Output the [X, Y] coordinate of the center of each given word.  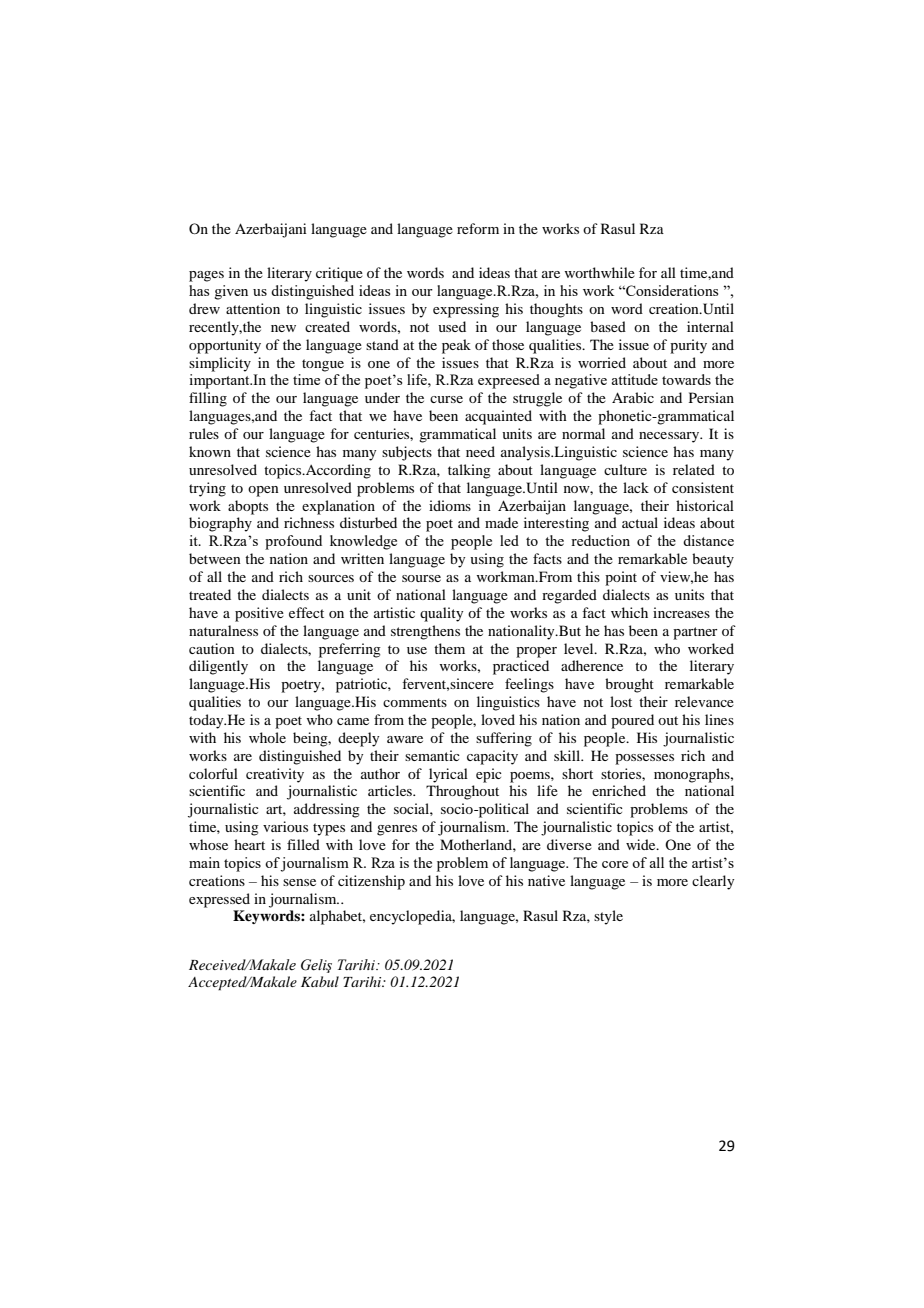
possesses [644, 759]
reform [478, 228]
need [480, 451]
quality [441, 614]
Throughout [462, 792]
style [608, 917]
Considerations [671, 290]
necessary [670, 437]
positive [259, 614]
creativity [275, 775]
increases [681, 612]
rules [204, 433]
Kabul [320, 981]
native [546, 880]
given [231, 292]
